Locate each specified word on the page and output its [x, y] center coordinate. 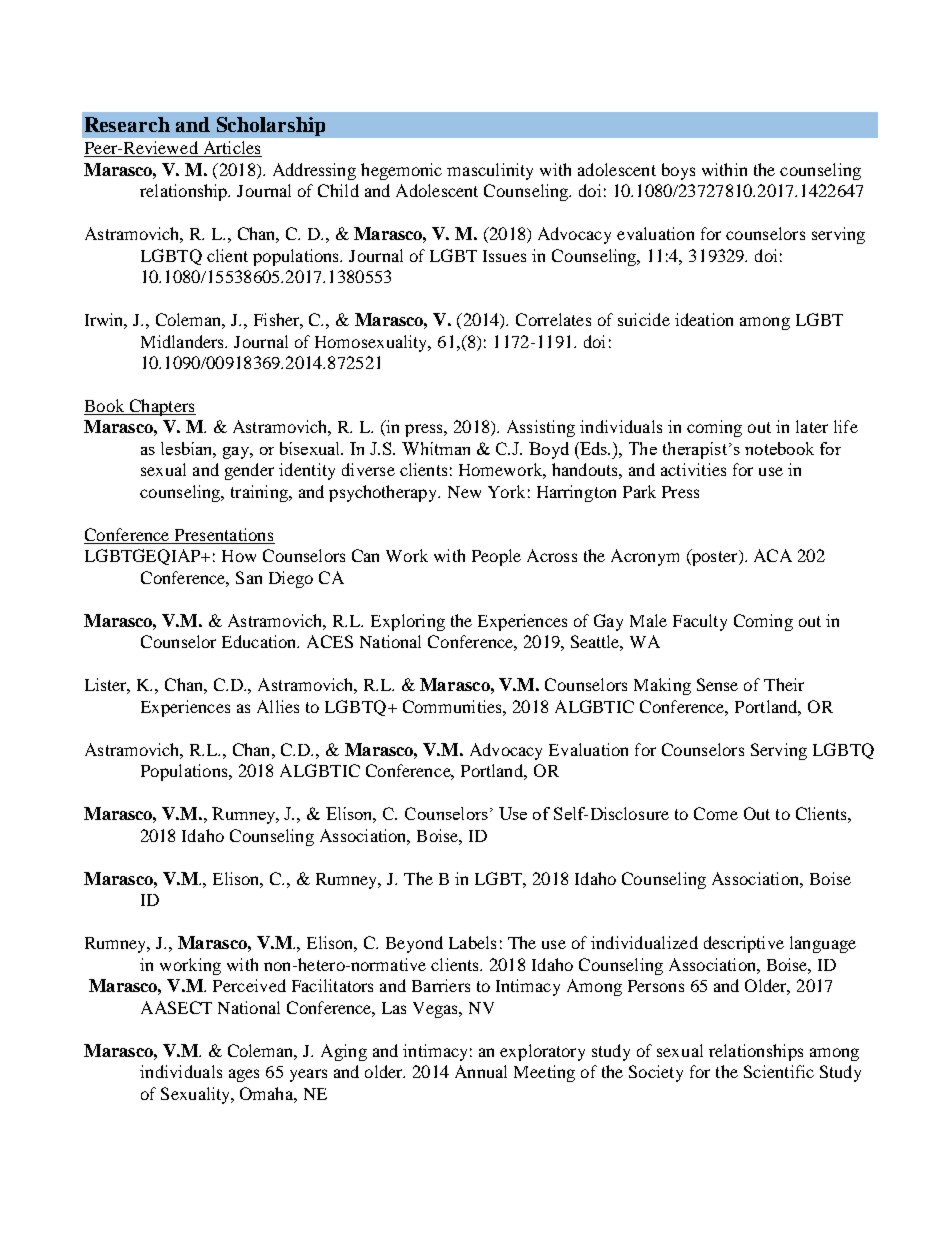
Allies [278, 706]
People [496, 557]
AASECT [176, 1007]
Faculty [700, 622]
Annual [481, 1071]
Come [716, 813]
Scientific [779, 1071]
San [249, 577]
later [812, 426]
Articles [231, 149]
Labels [472, 942]
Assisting [541, 428]
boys [678, 171]
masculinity [490, 171]
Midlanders [184, 341]
